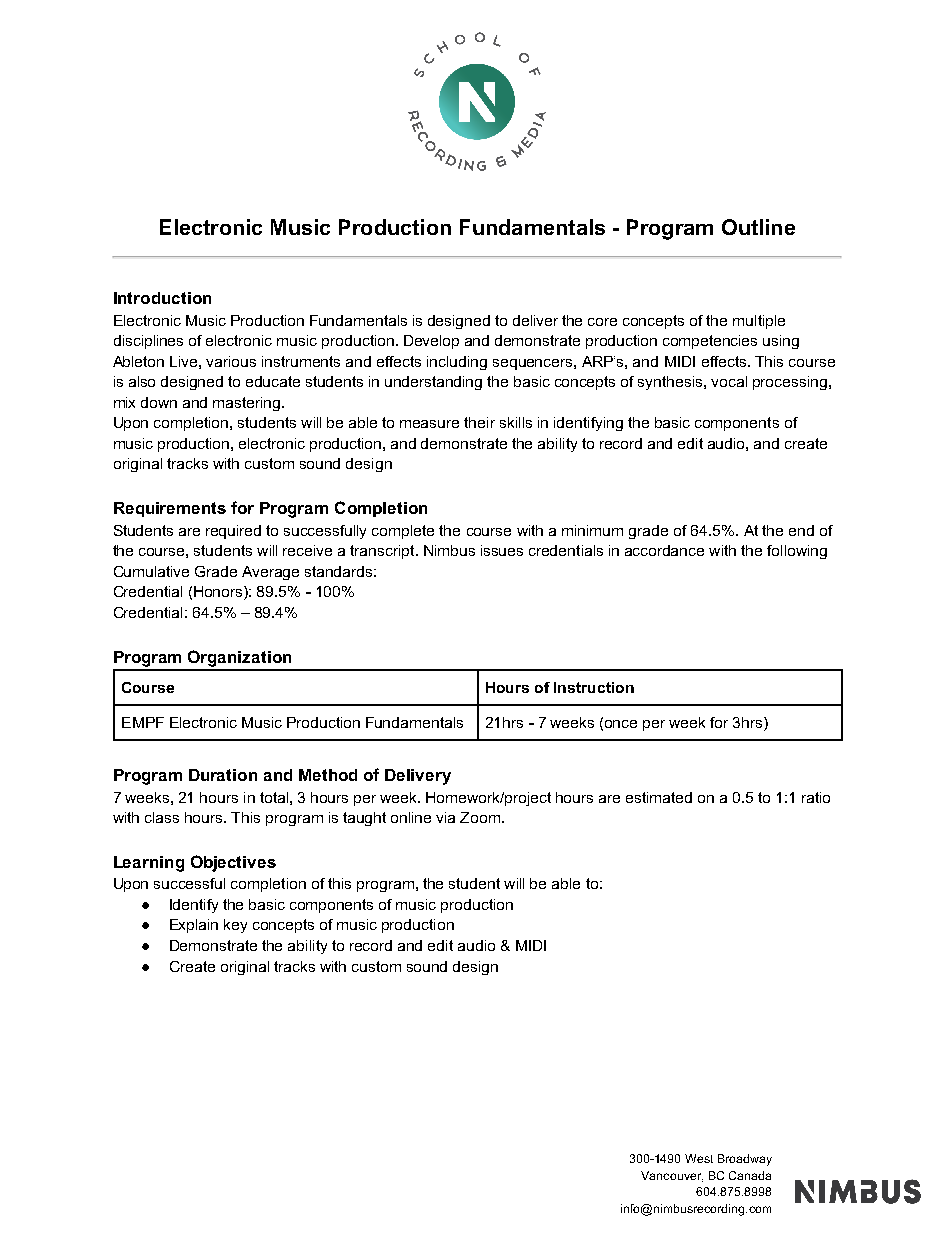 This document has height=1233, width=952. Describe the element at coordinates (659, 797) in the document. I see `estimated` at that location.
